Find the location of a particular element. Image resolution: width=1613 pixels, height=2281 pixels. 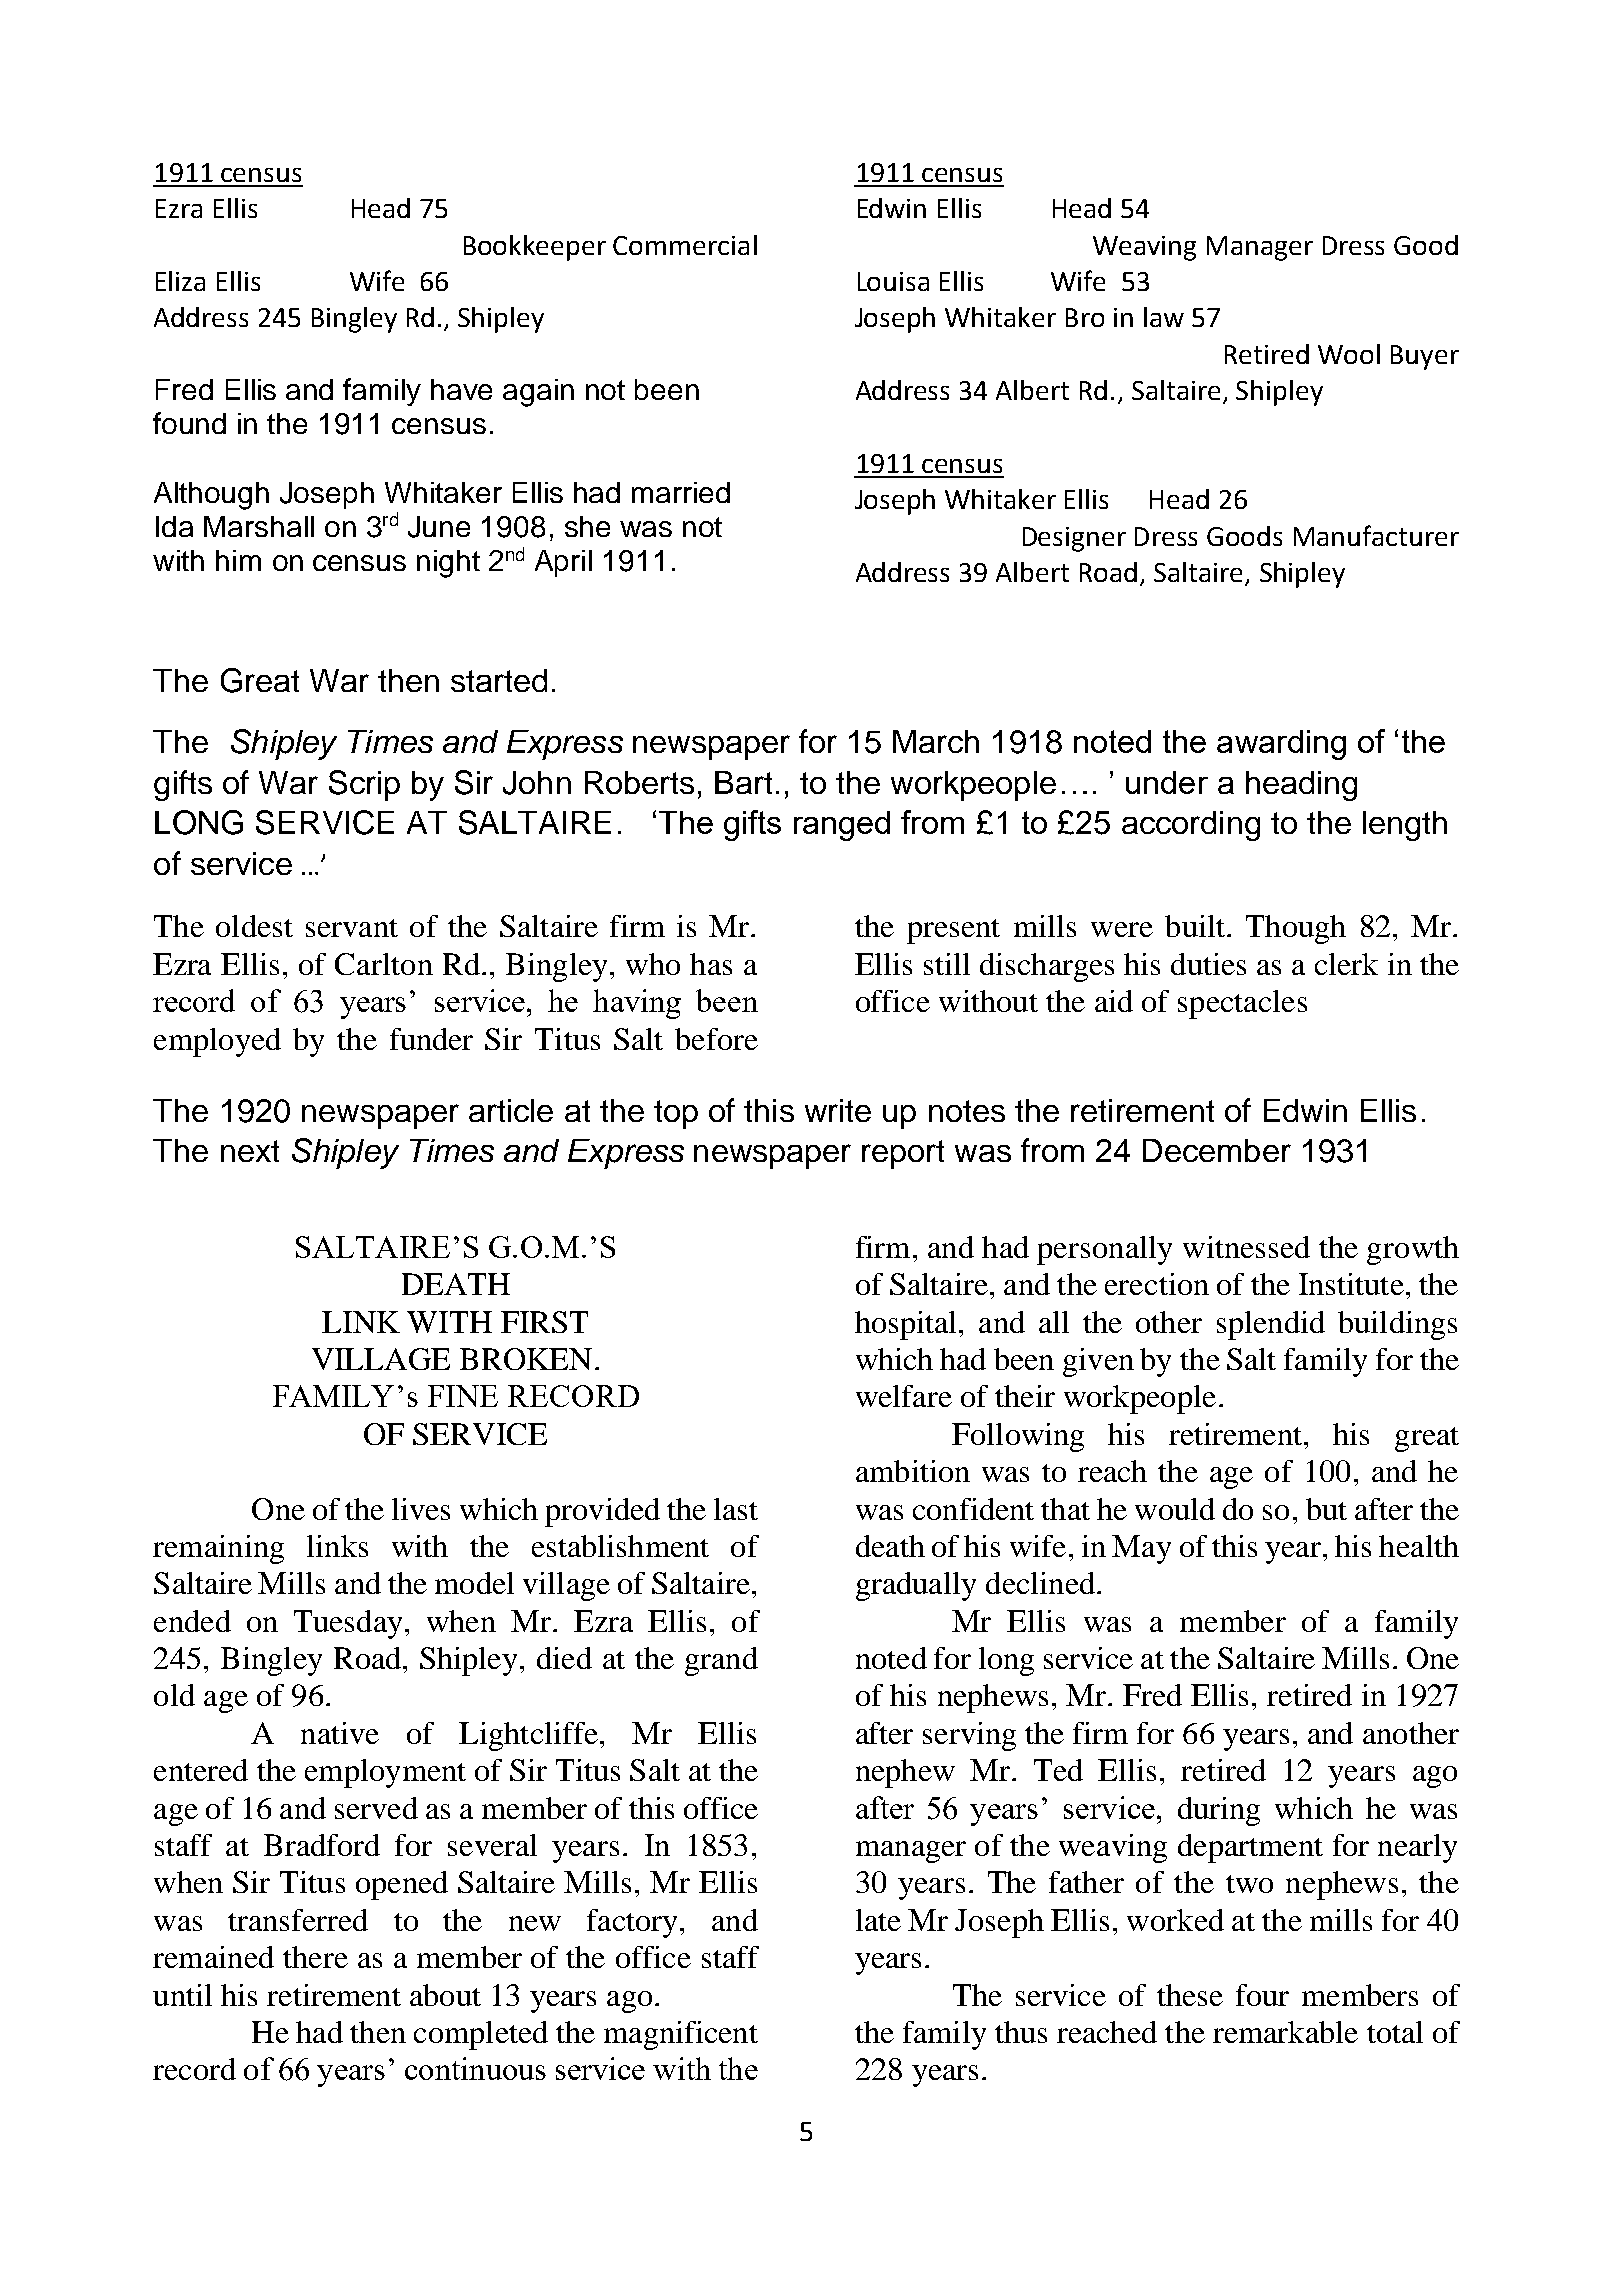

Eliza is located at coordinates (180, 281).
